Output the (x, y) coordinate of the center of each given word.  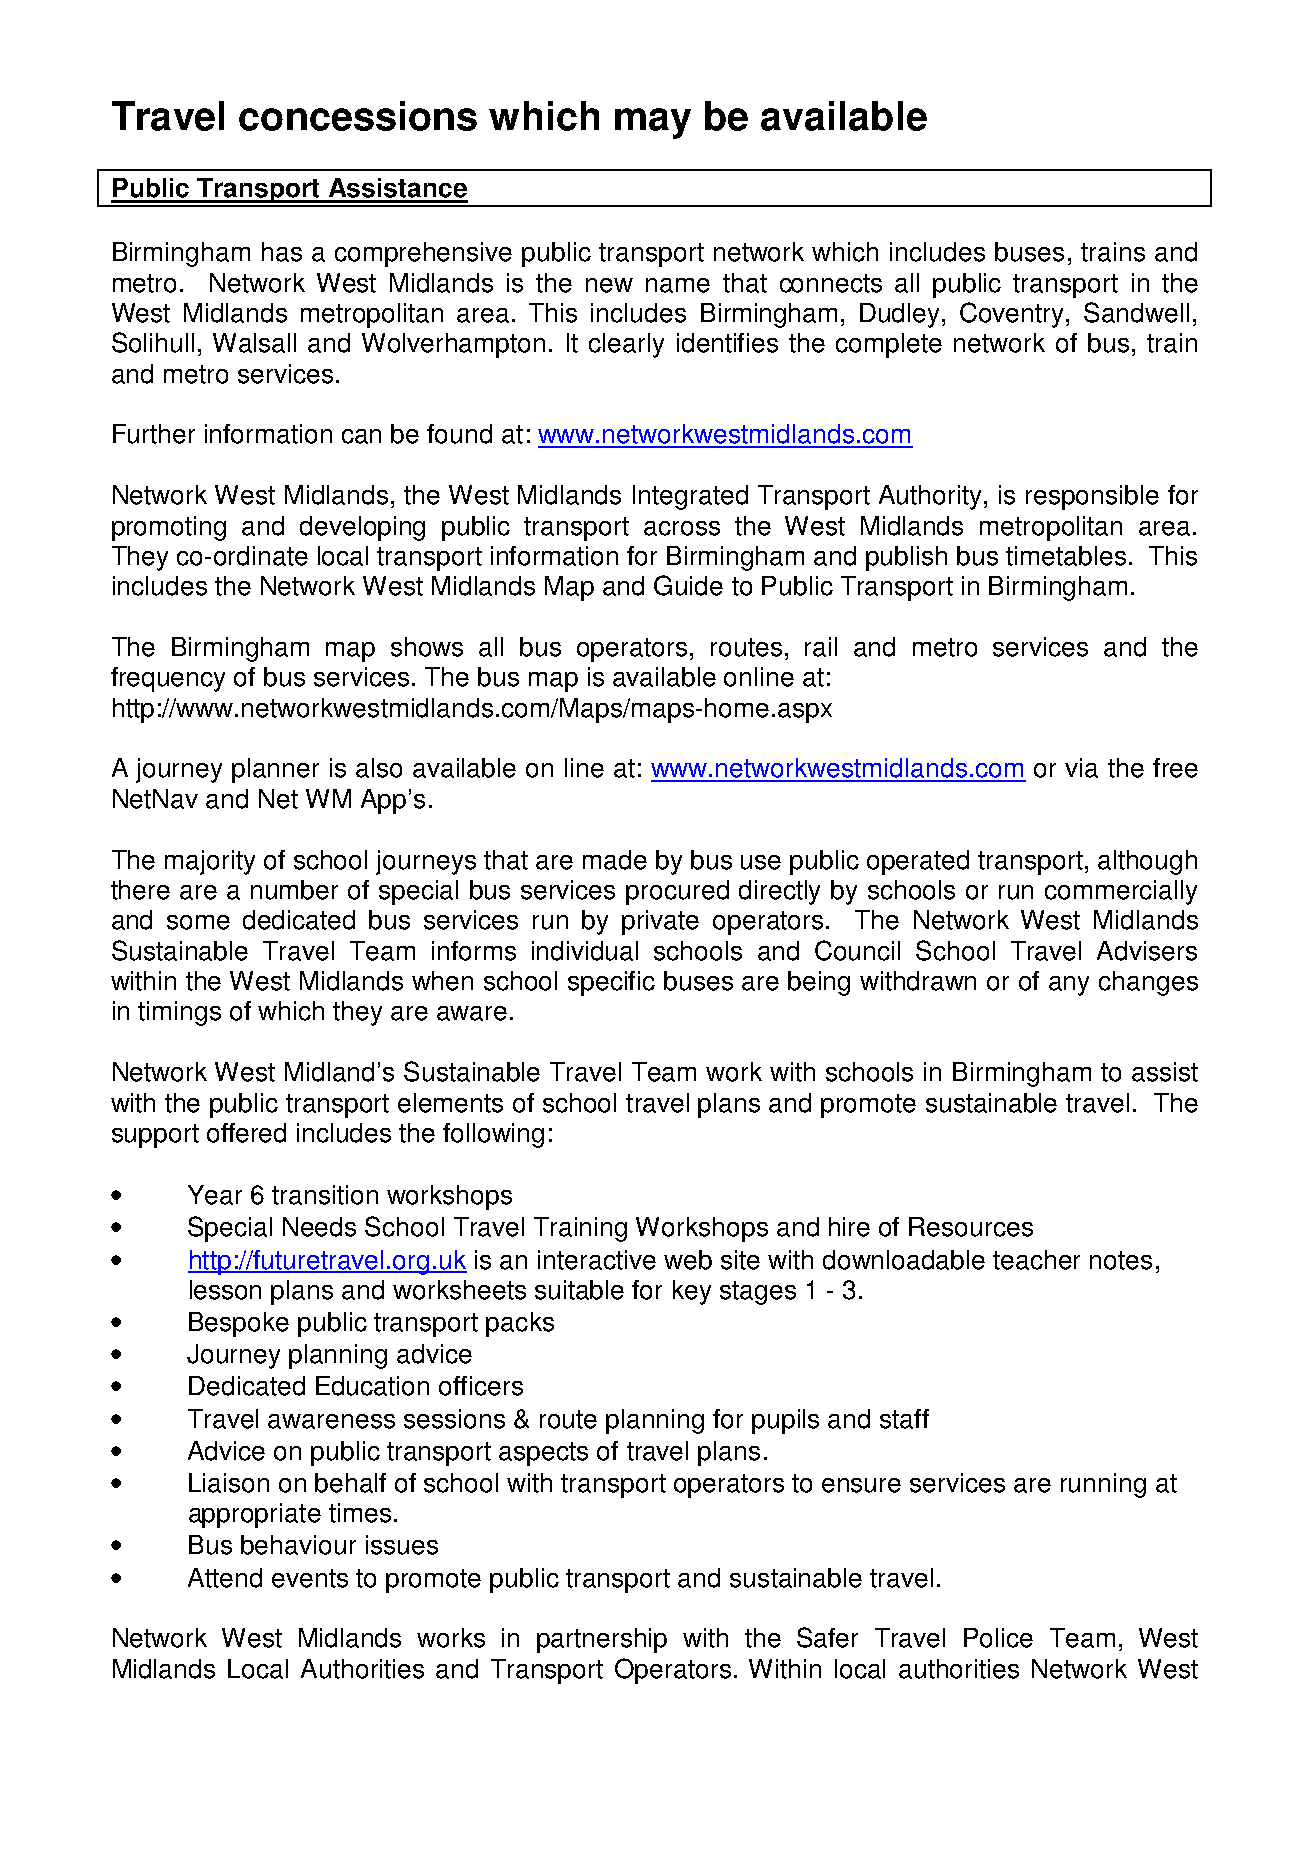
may (653, 123)
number (294, 890)
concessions (358, 116)
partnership (602, 1640)
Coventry (1013, 315)
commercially (1121, 892)
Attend (225, 1578)
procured (677, 892)
